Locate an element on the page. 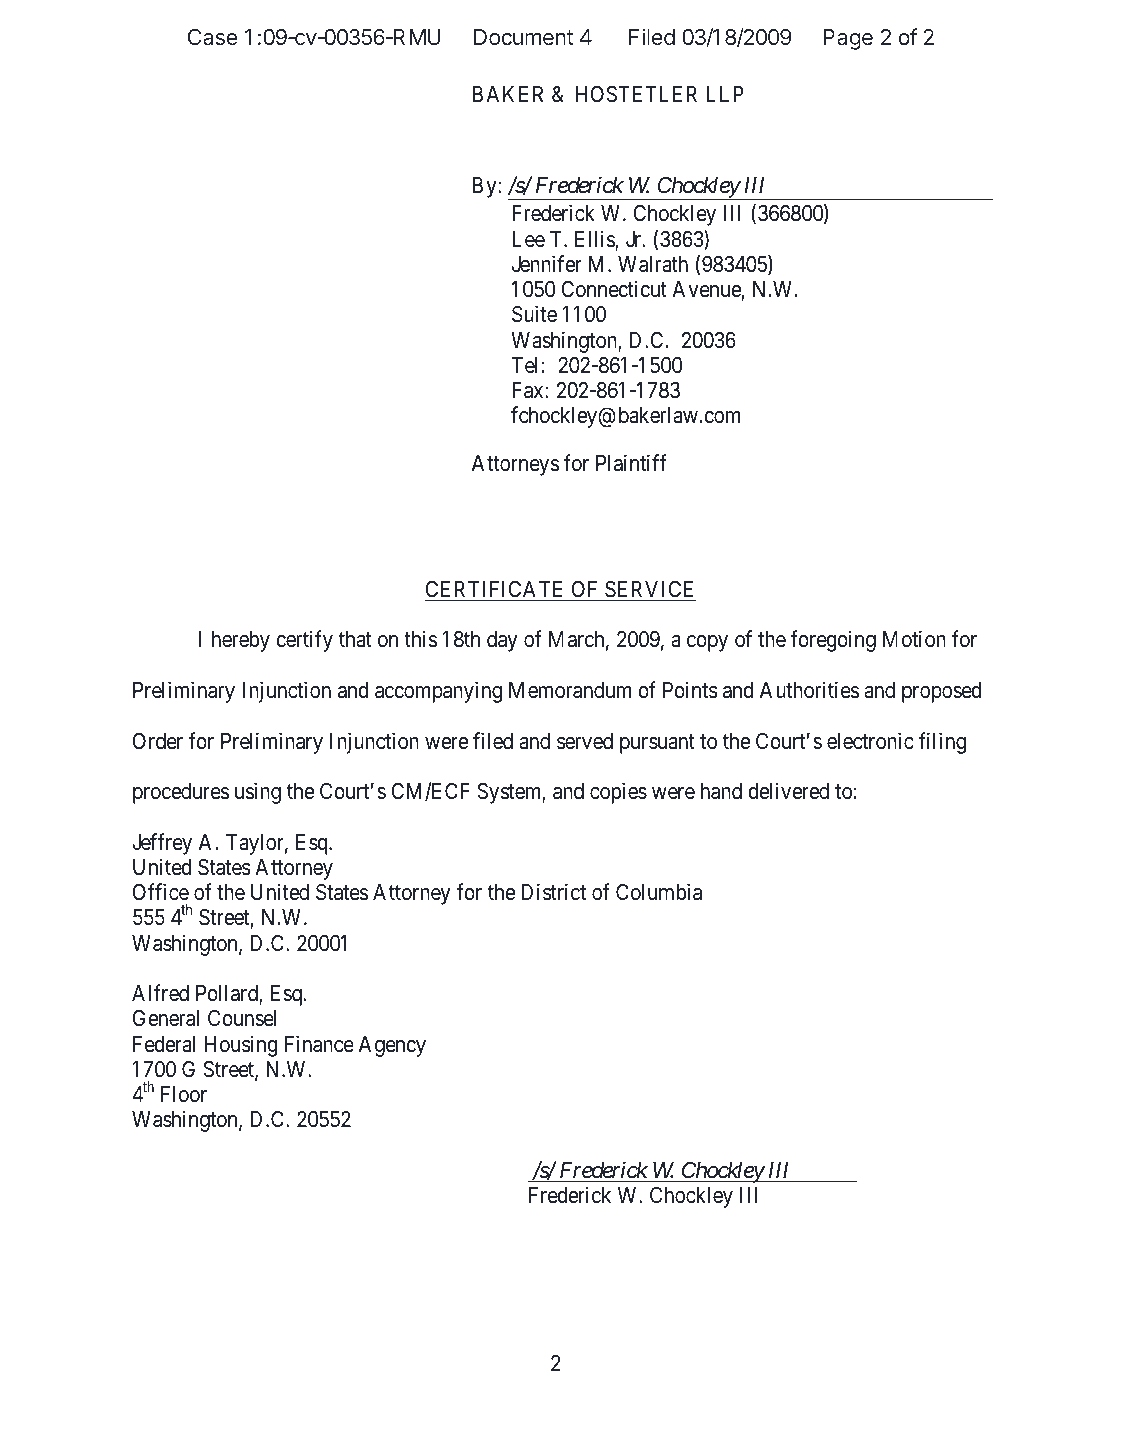 The image size is (1121, 1450). CERTIFICATE is located at coordinates (494, 589).
